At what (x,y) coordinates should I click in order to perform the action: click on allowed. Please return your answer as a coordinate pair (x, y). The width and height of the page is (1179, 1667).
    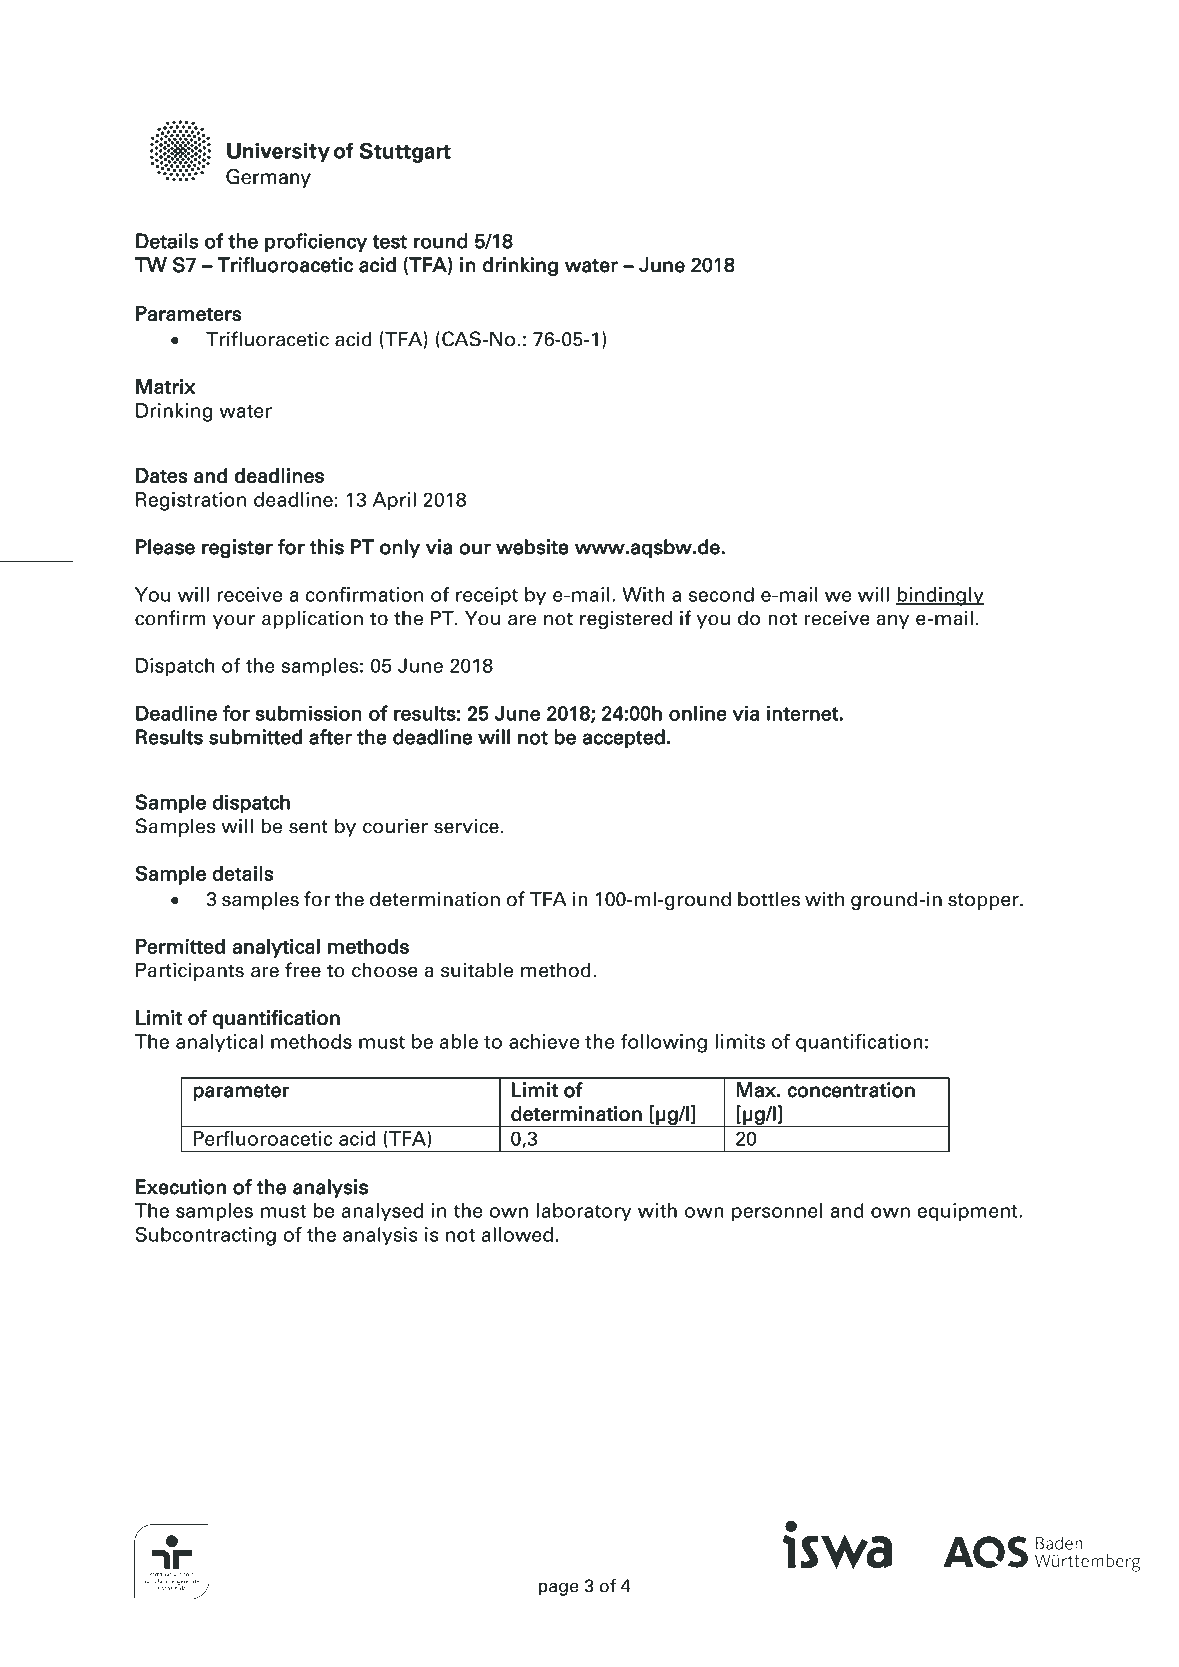
    Looking at the image, I should click on (517, 1234).
